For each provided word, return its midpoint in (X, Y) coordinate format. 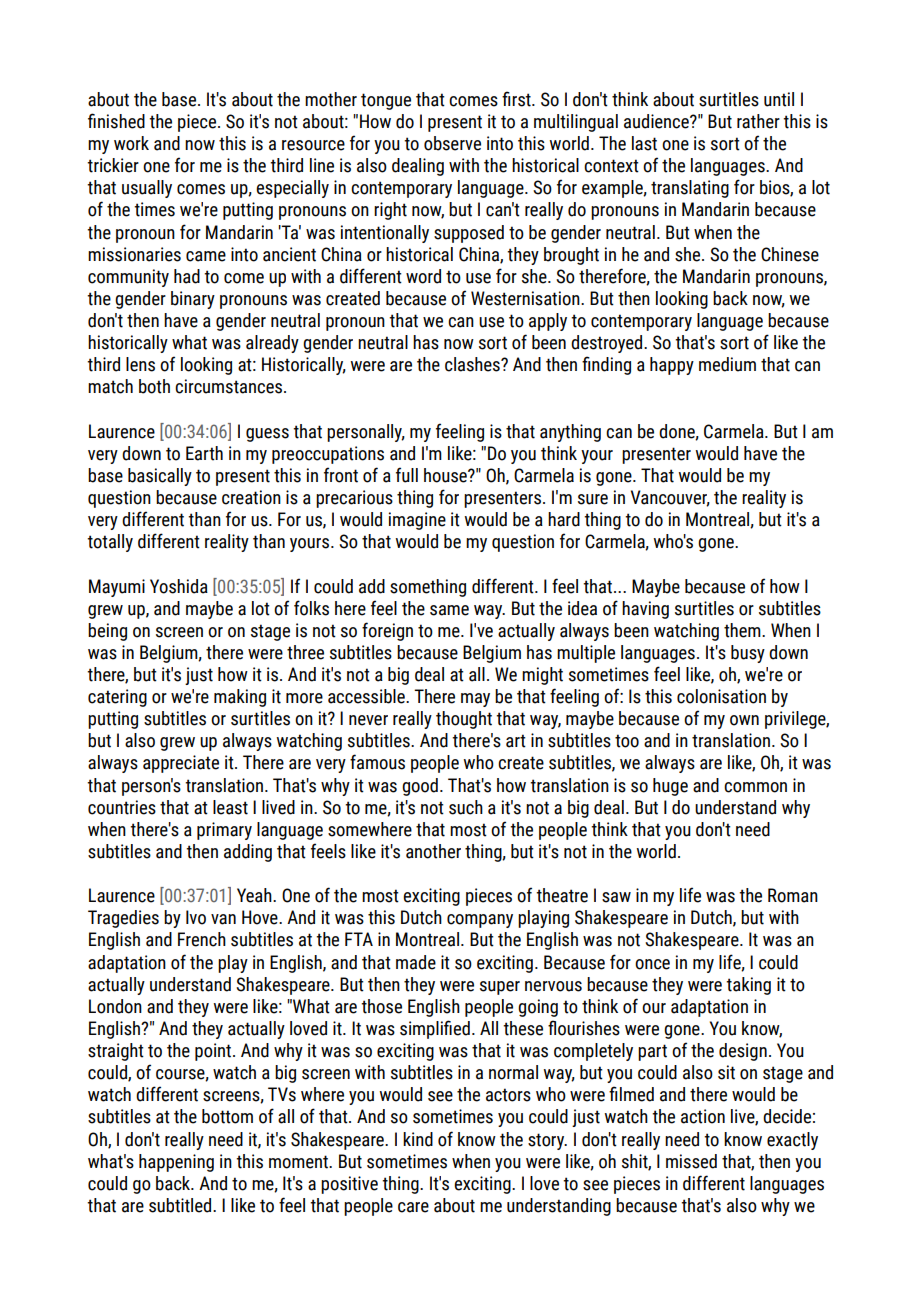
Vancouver (670, 498)
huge (670, 787)
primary (224, 831)
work (131, 143)
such (466, 807)
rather (758, 121)
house (446, 475)
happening (176, 1163)
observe (452, 143)
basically (160, 477)
